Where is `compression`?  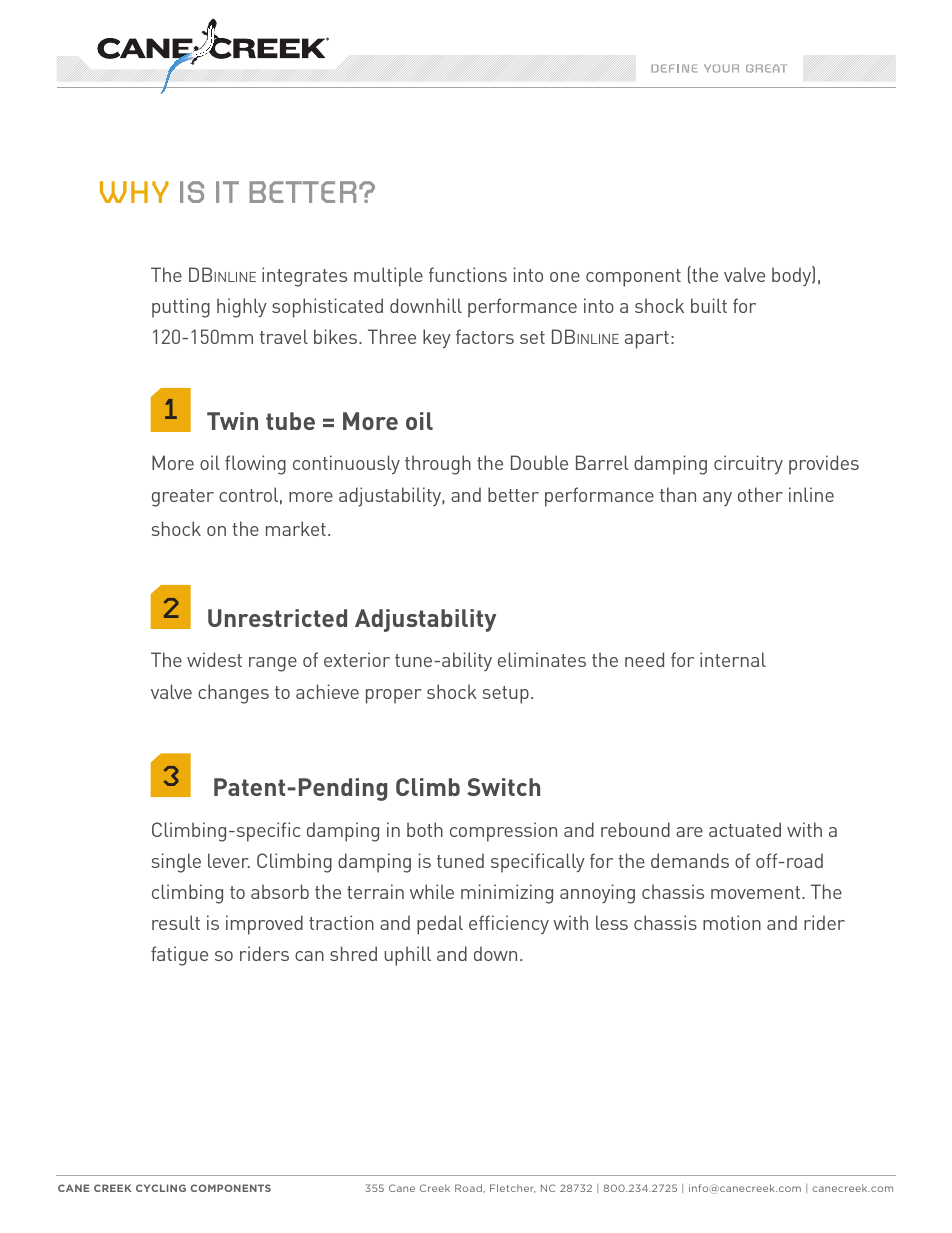
compression is located at coordinates (503, 832).
